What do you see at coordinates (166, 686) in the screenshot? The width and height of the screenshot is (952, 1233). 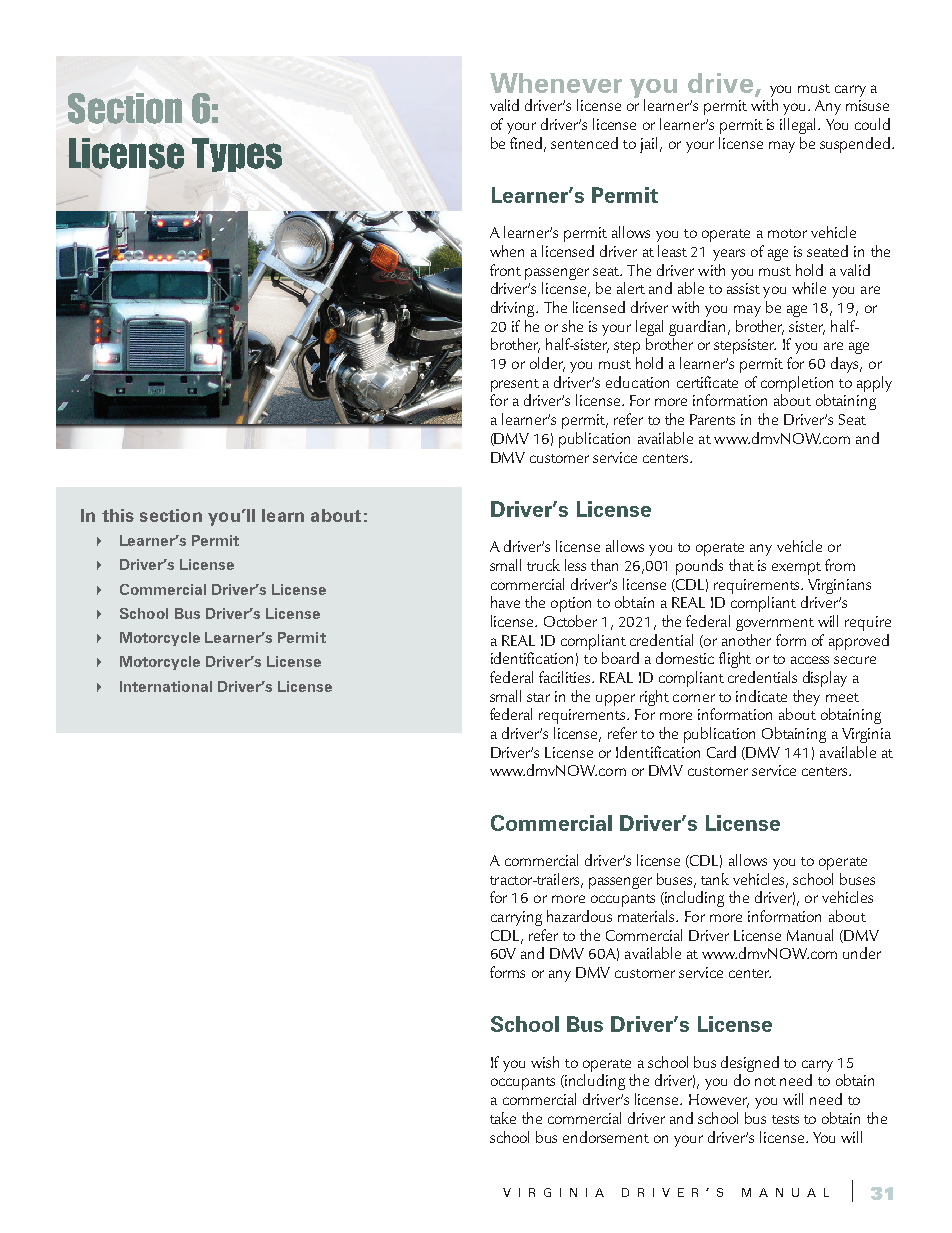 I see `International` at bounding box center [166, 686].
